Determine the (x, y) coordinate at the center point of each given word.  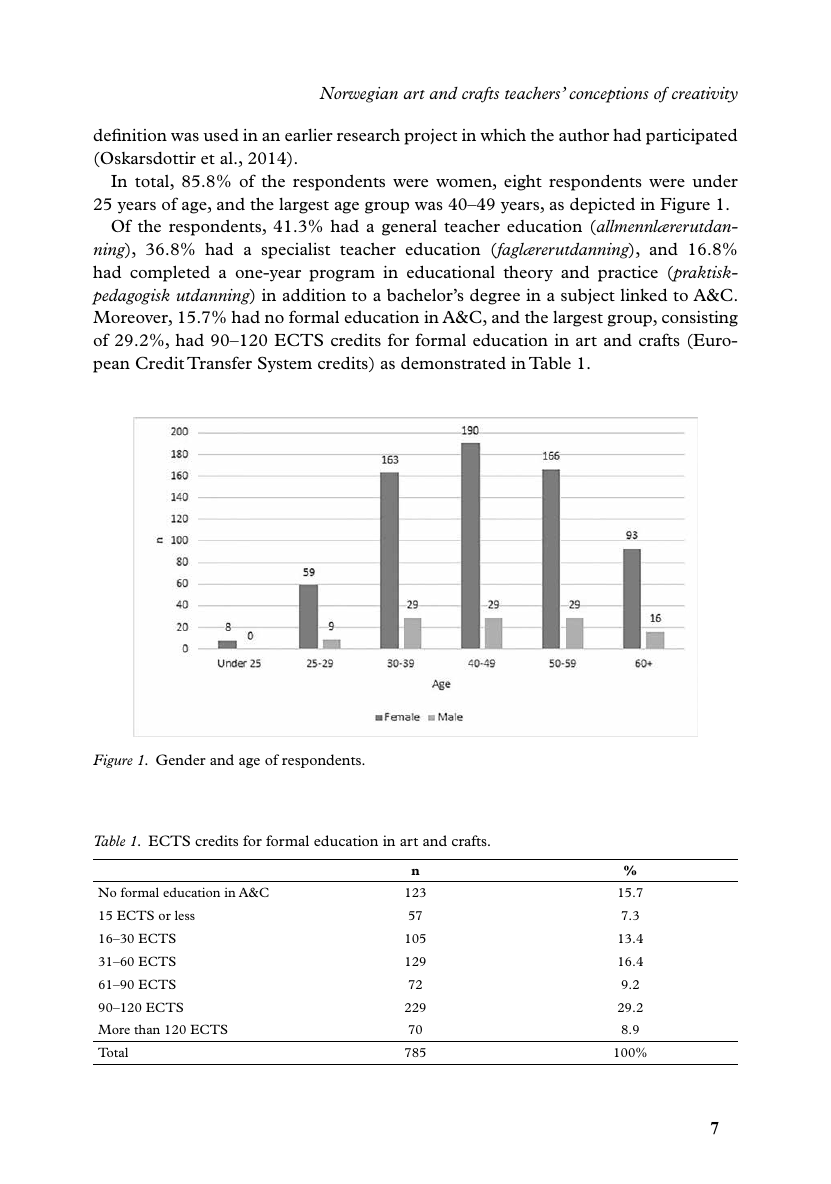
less (185, 915)
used (221, 134)
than (147, 1029)
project (430, 137)
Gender (181, 759)
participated (691, 136)
